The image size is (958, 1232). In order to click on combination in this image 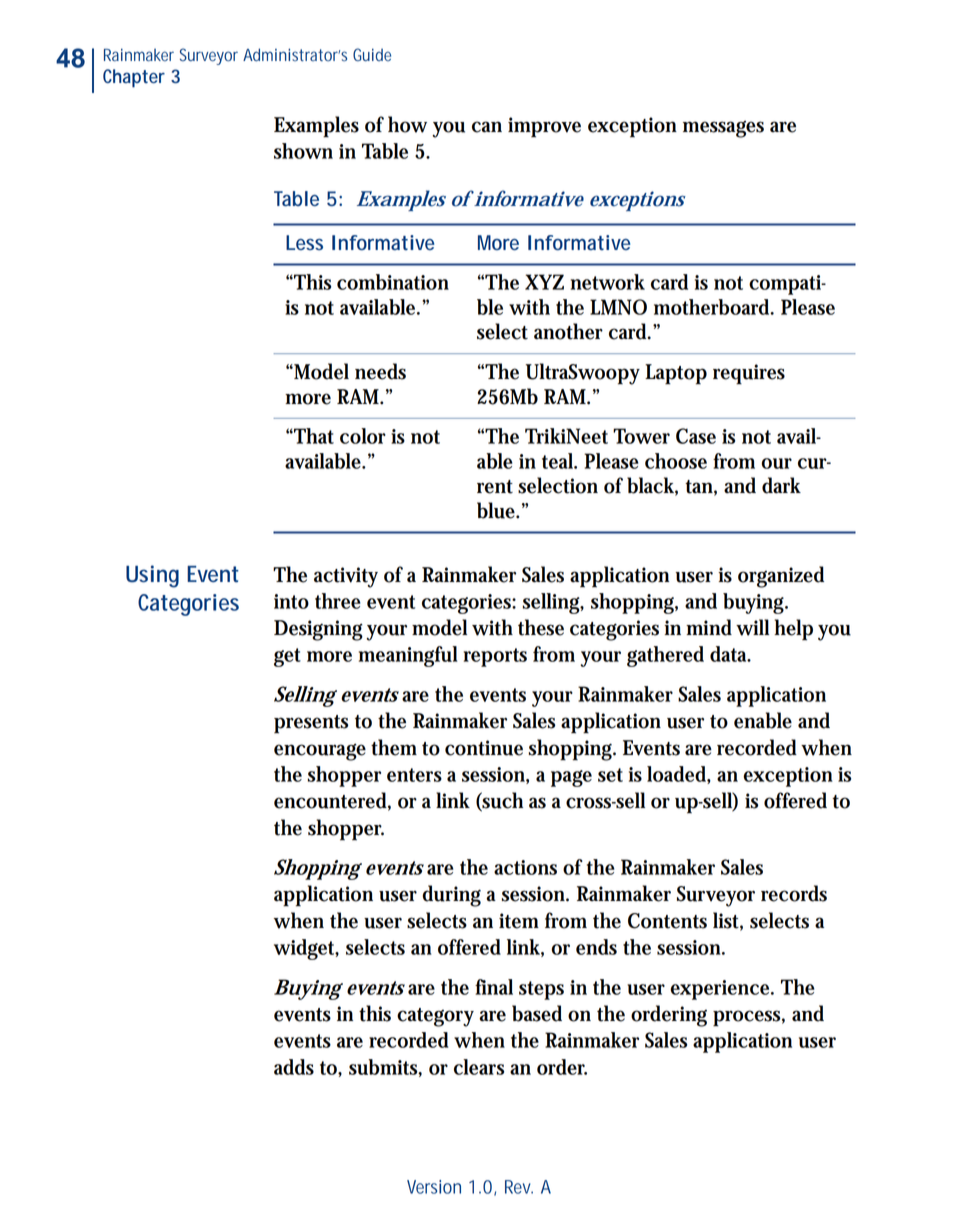, I will do `click(393, 282)`.
